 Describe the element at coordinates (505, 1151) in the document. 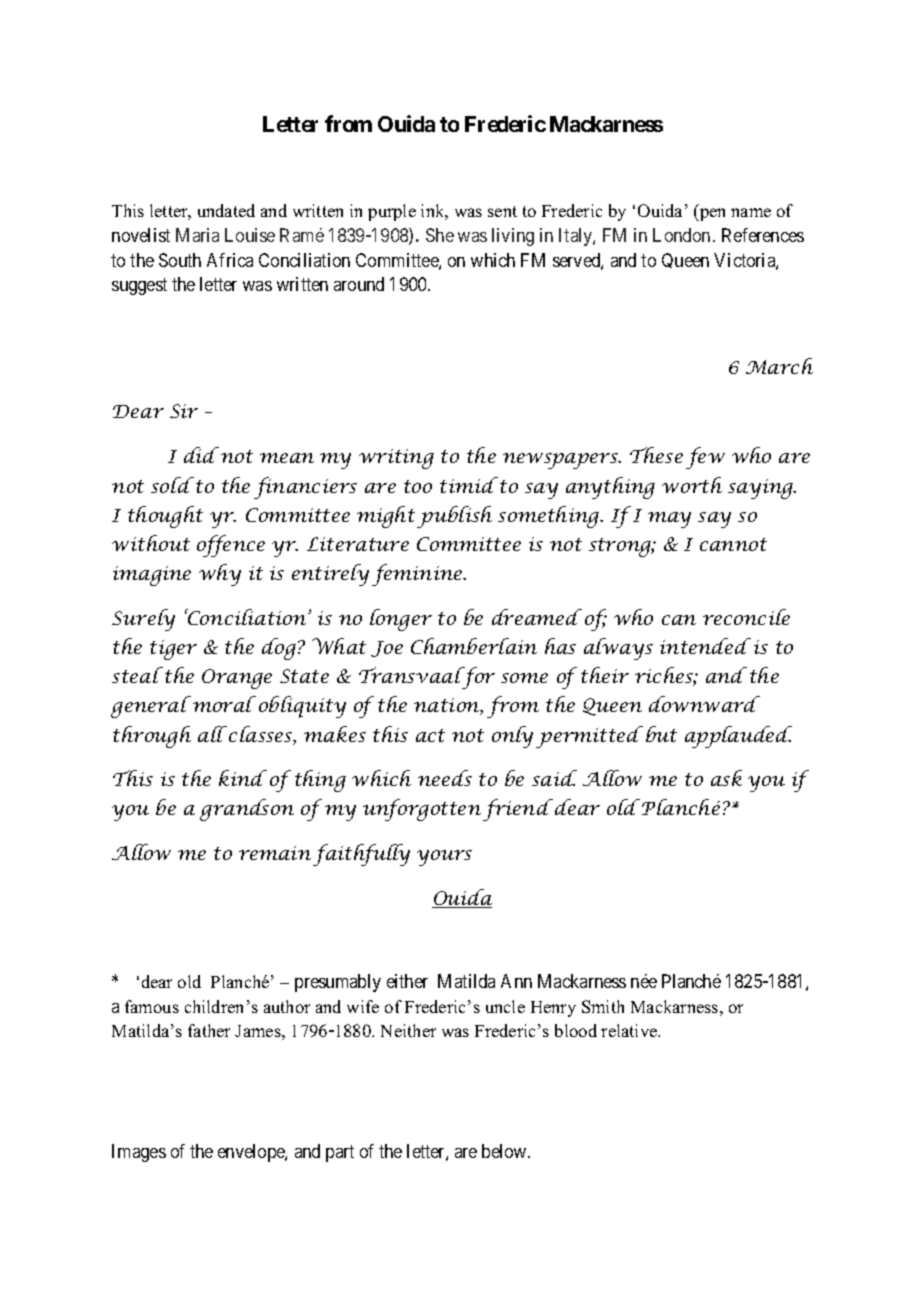

I see `below` at that location.
